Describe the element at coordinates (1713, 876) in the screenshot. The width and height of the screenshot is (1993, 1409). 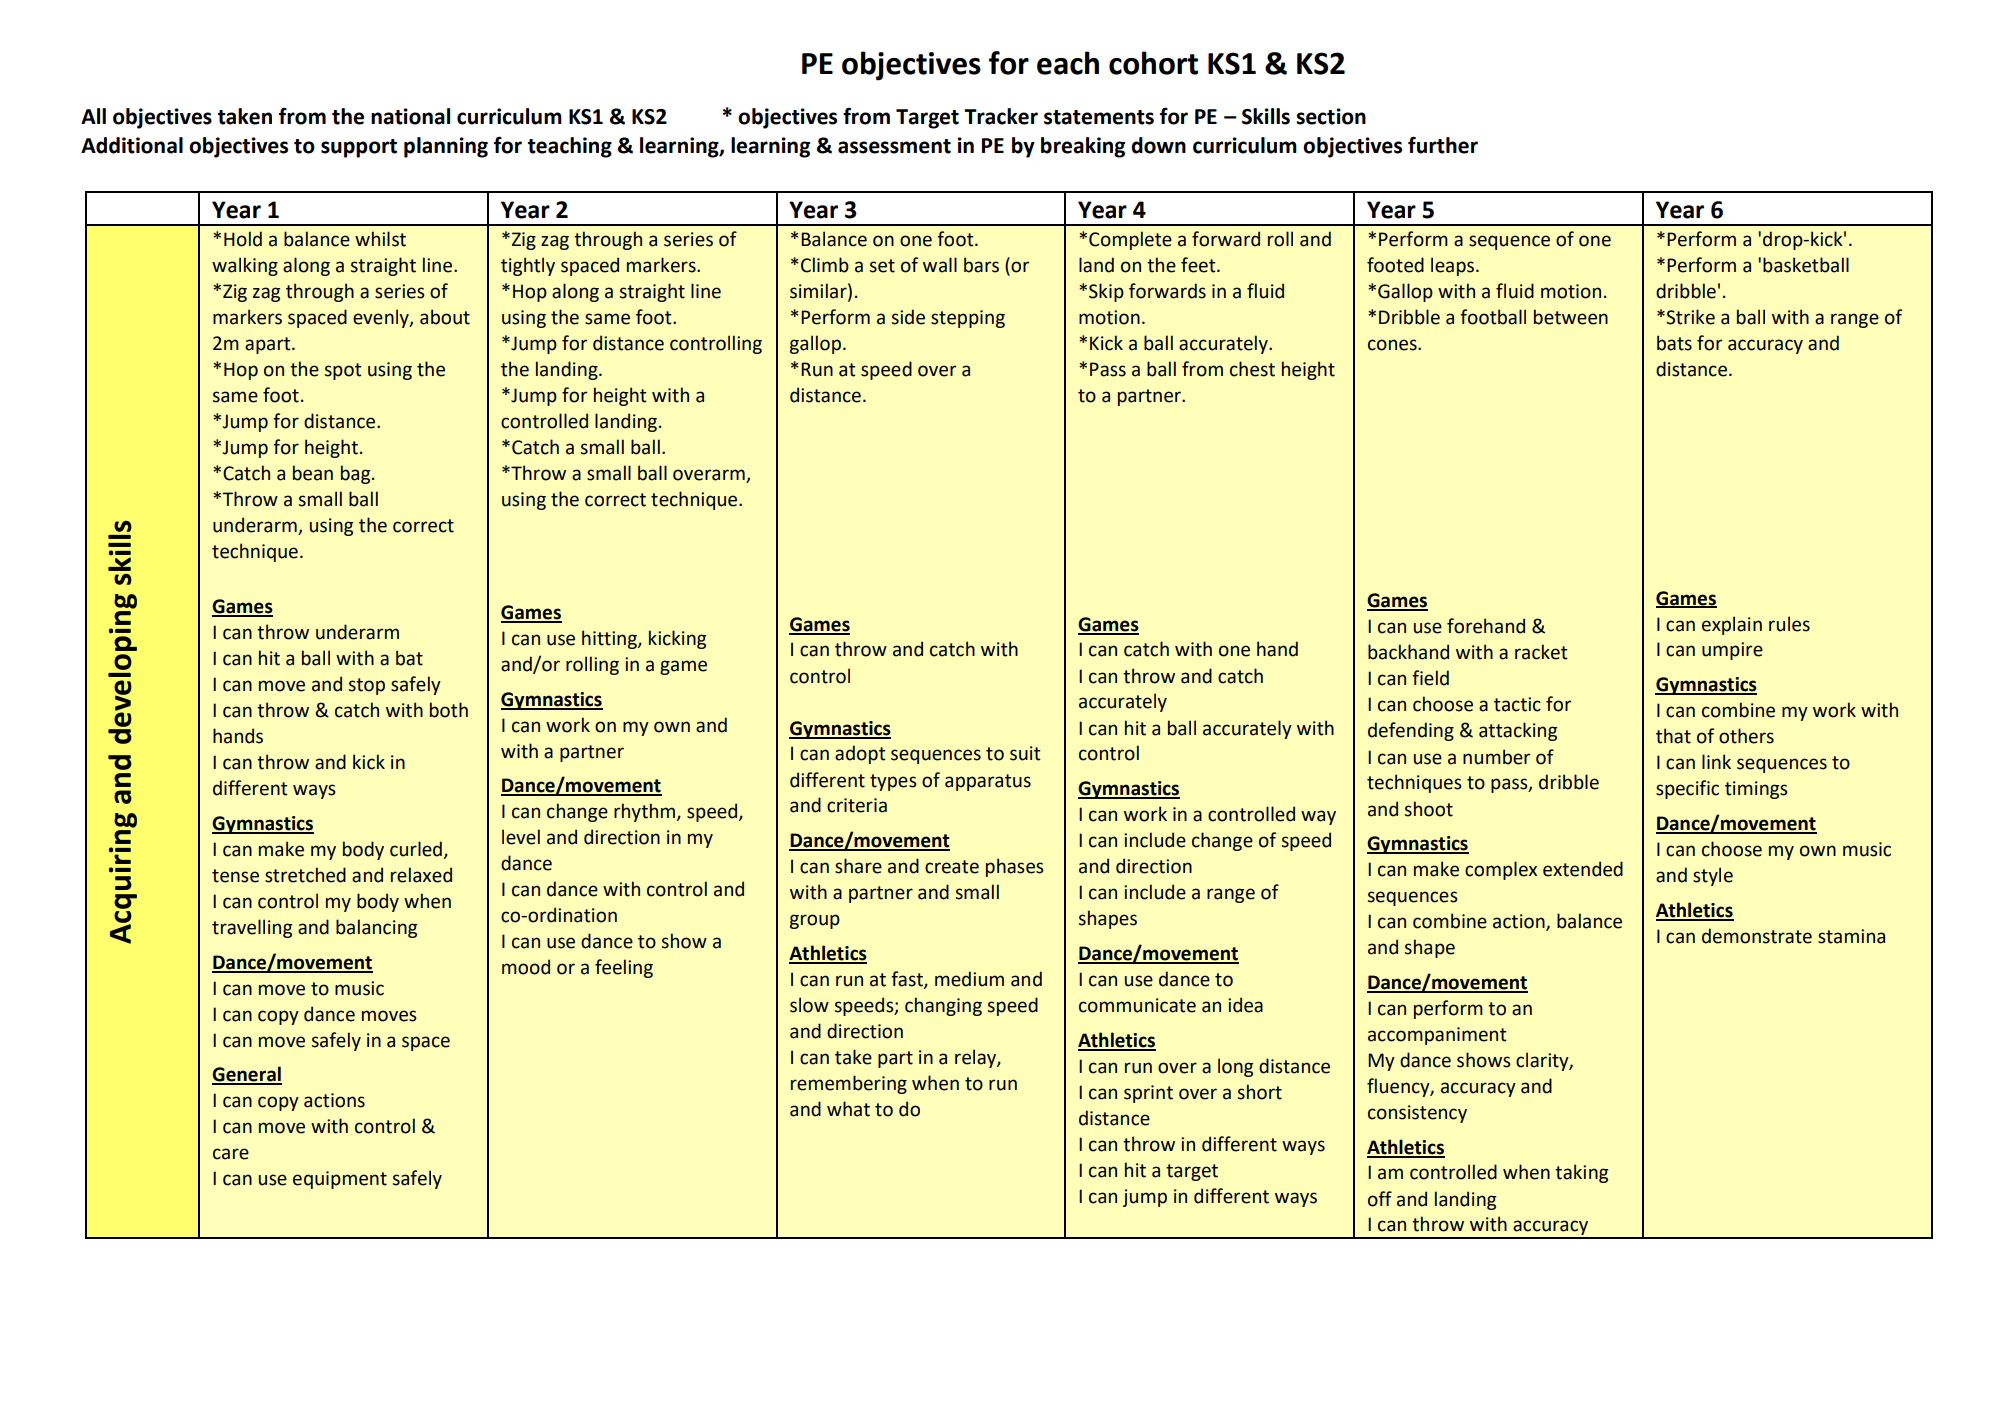
I see `style` at that location.
